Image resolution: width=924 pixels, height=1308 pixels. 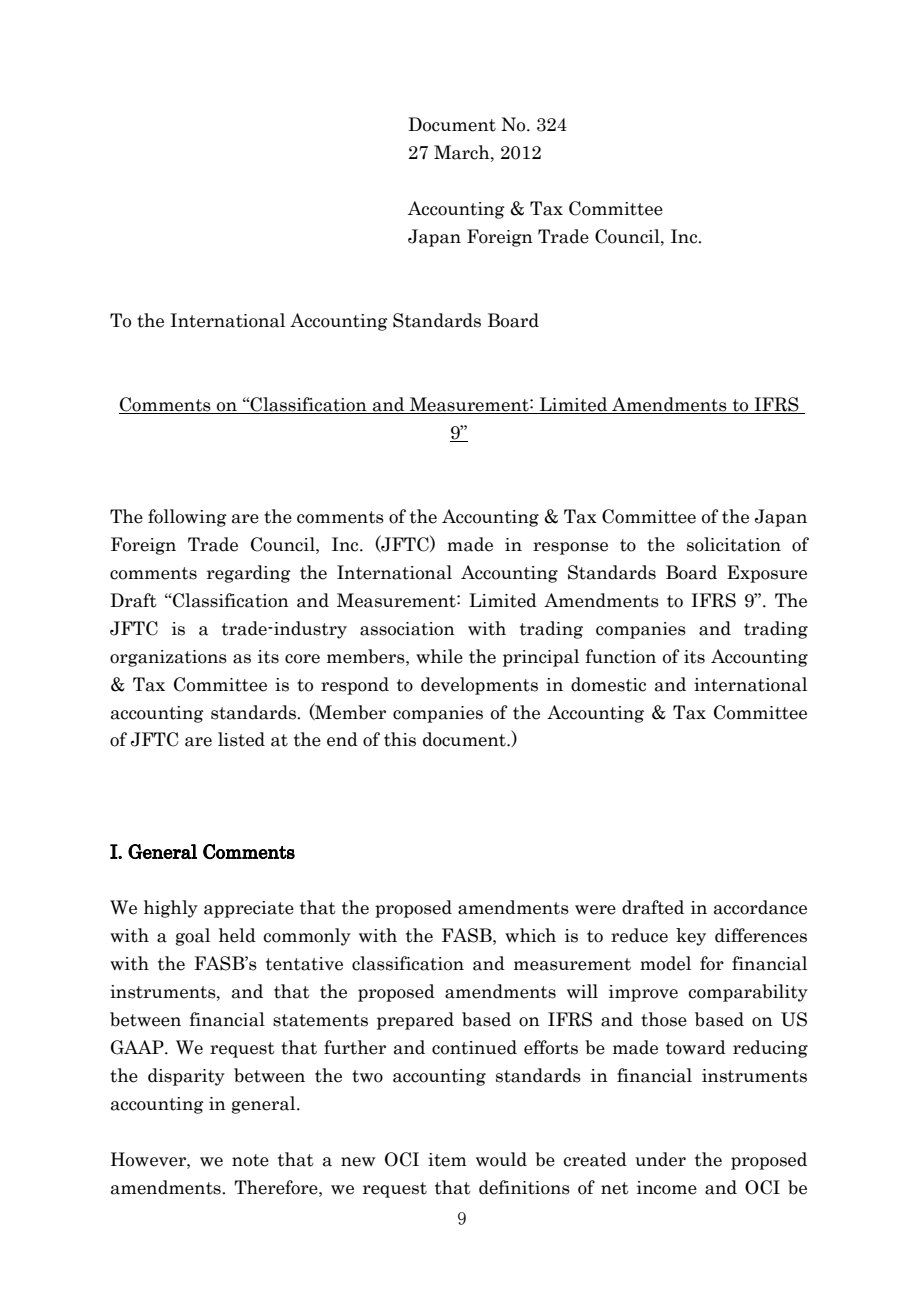 I want to click on accordance, so click(x=760, y=907).
